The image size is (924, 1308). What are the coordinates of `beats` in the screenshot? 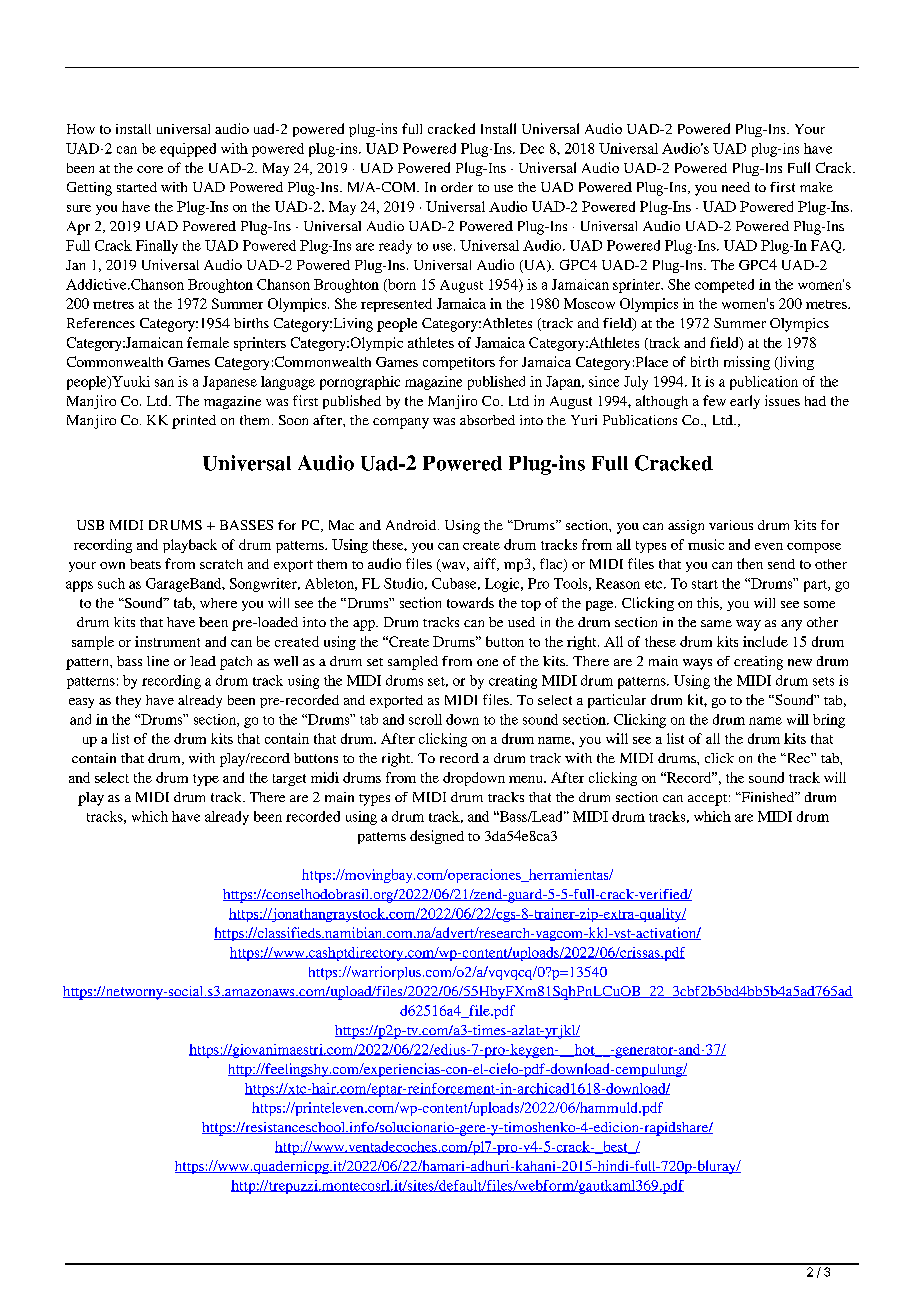 It's located at (145, 564).
